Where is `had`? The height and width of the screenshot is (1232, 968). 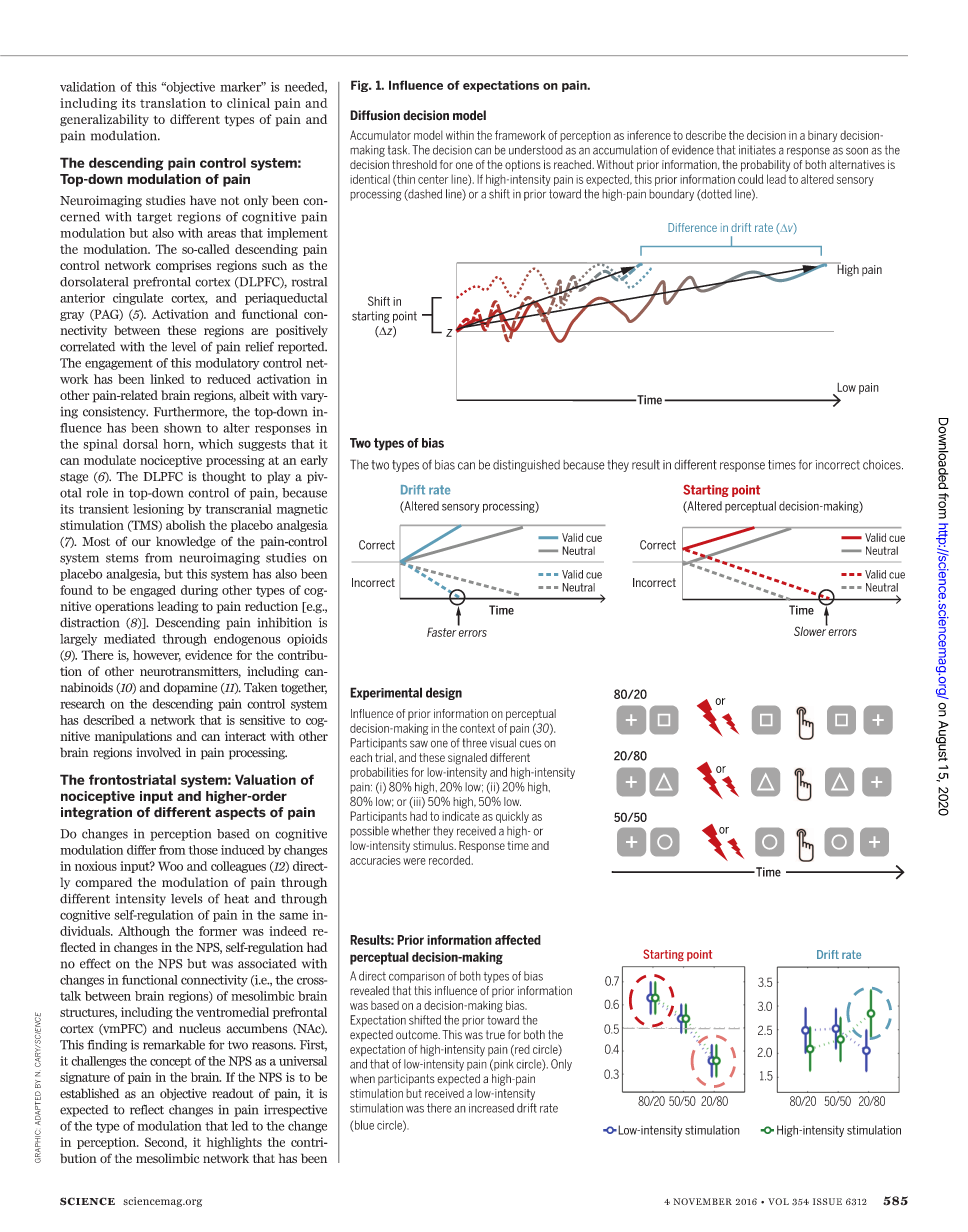 had is located at coordinates (317, 947).
